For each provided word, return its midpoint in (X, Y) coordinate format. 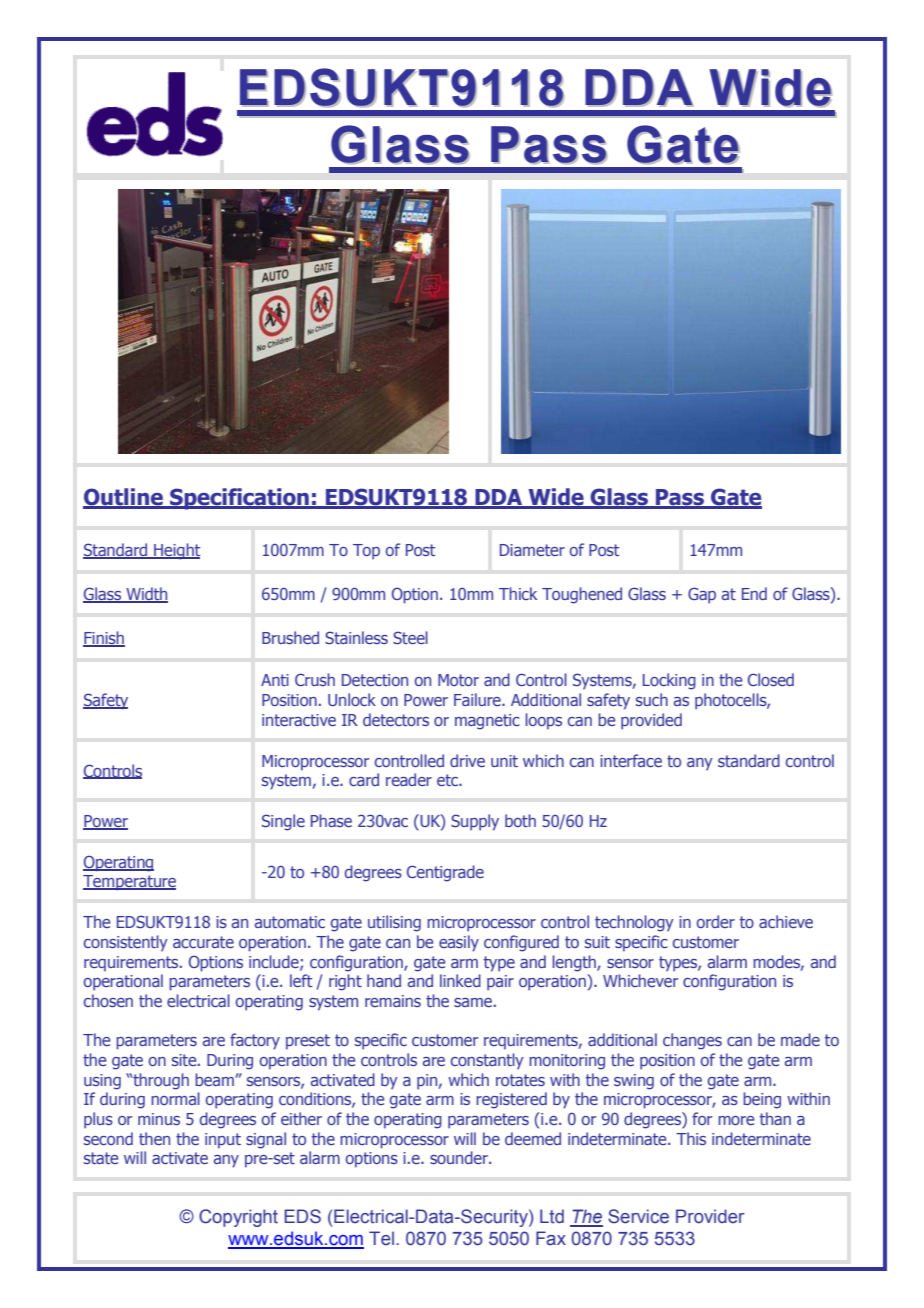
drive (467, 760)
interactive (299, 720)
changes (692, 1041)
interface (631, 760)
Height (176, 551)
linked (460, 980)
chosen (108, 1000)
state (101, 1158)
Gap (702, 595)
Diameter (532, 550)
